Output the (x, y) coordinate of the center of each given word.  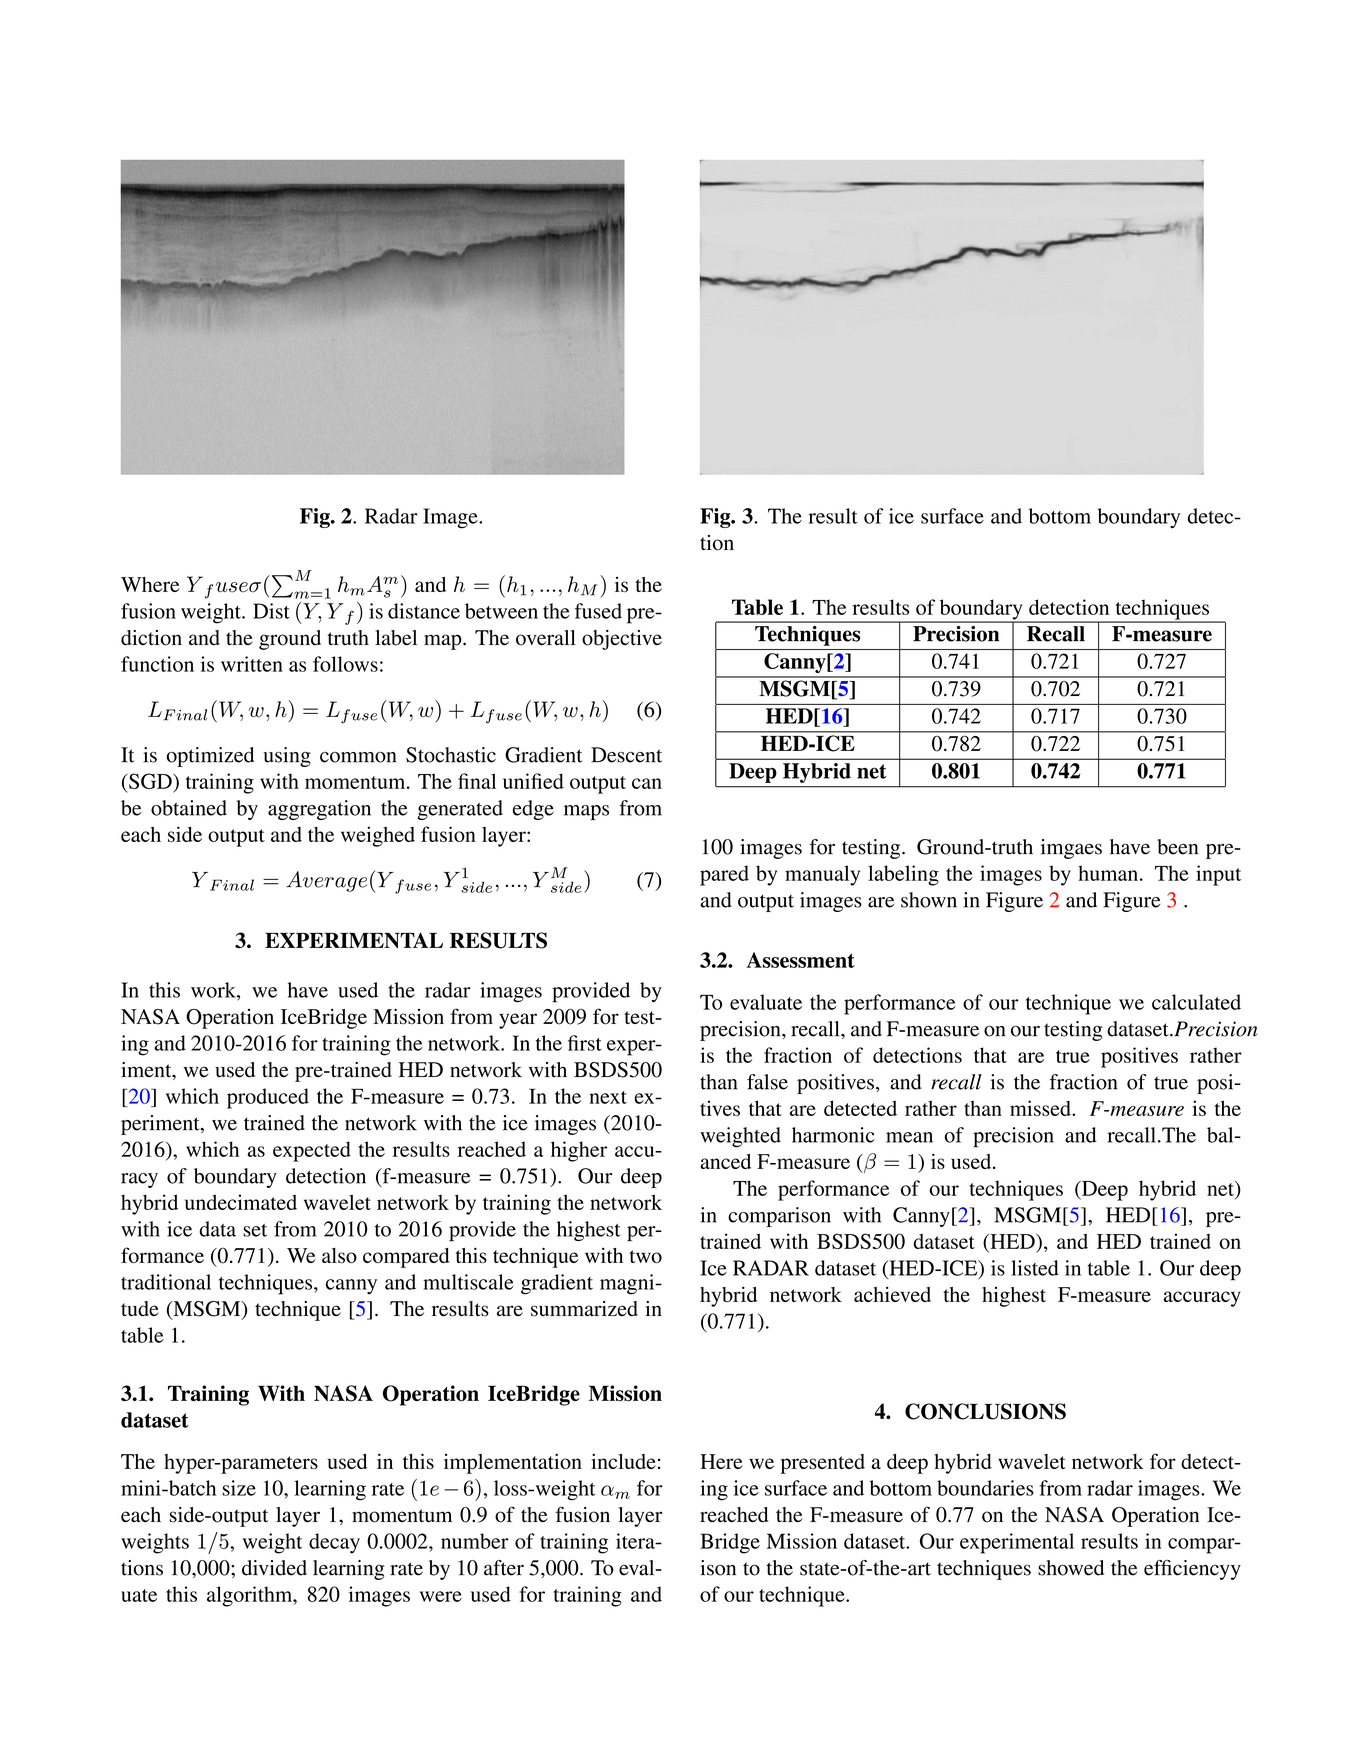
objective (622, 640)
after (504, 1568)
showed (1071, 1568)
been (1177, 847)
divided (274, 1568)
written (252, 664)
